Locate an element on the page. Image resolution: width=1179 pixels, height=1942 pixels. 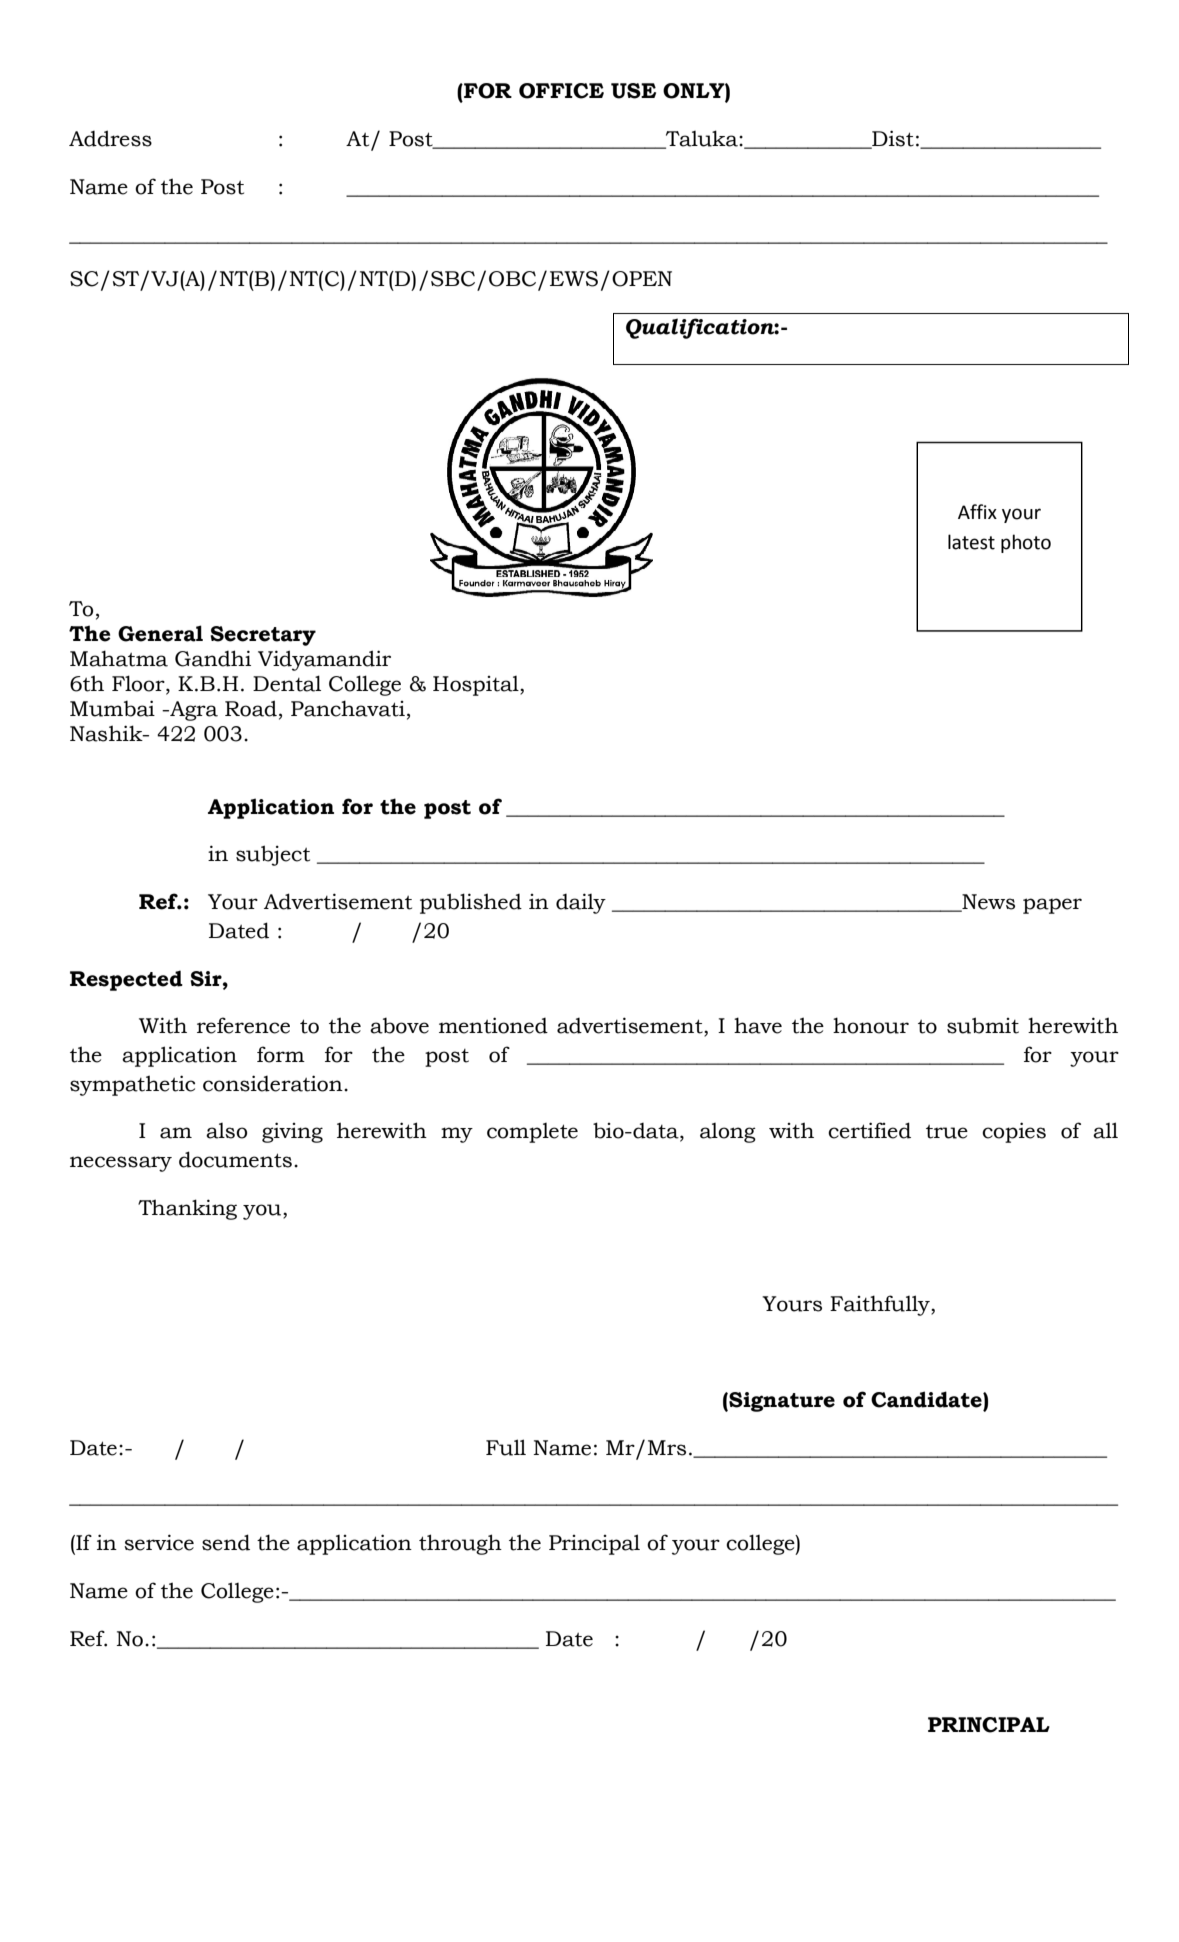
OFFICE is located at coordinates (561, 91).
